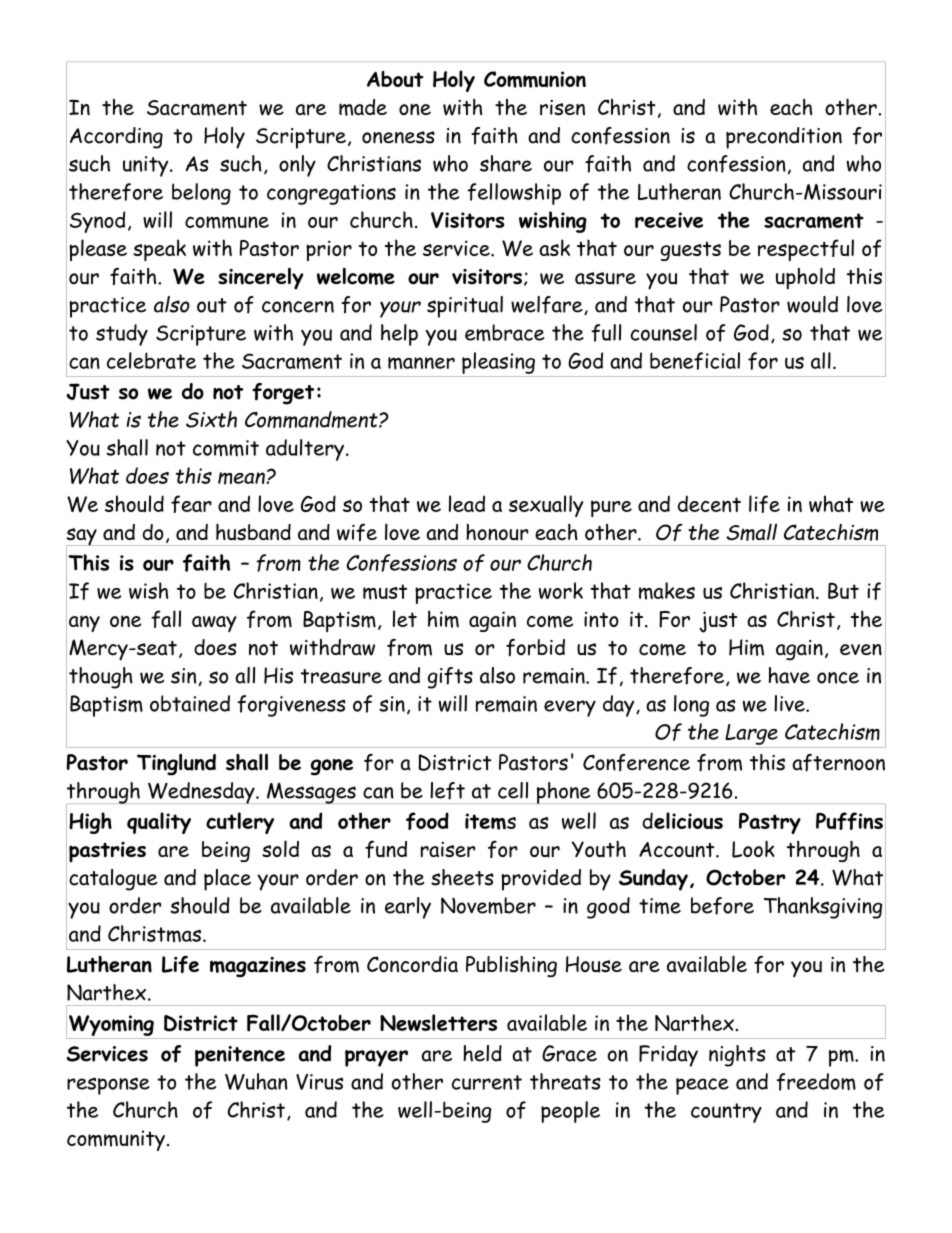  Describe the element at coordinates (843, 590) in the document. I see `But` at that location.
